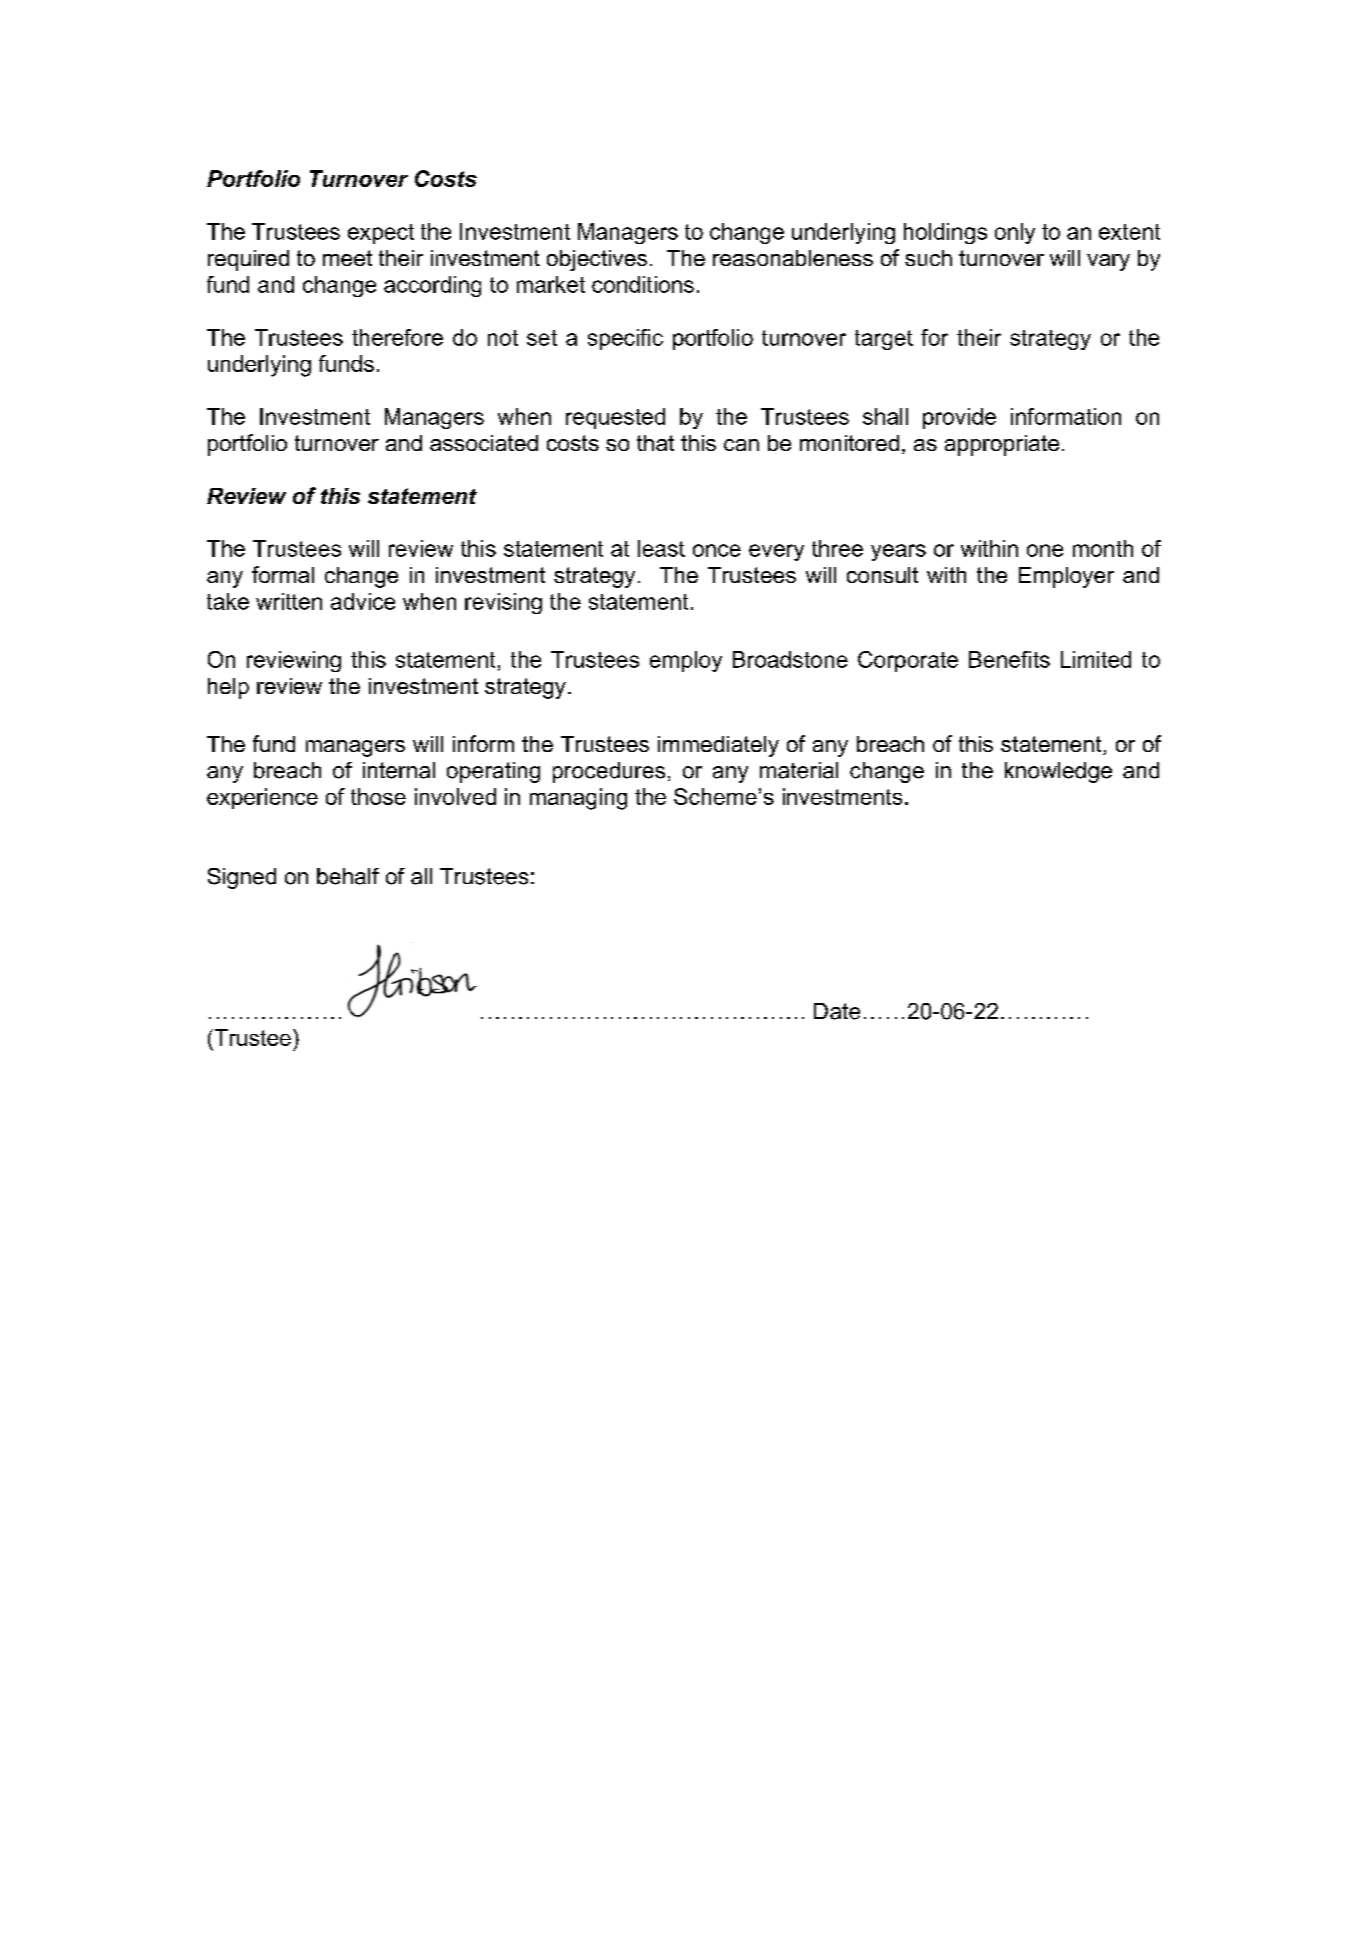  What do you see at coordinates (283, 574) in the screenshot?
I see `formal` at bounding box center [283, 574].
